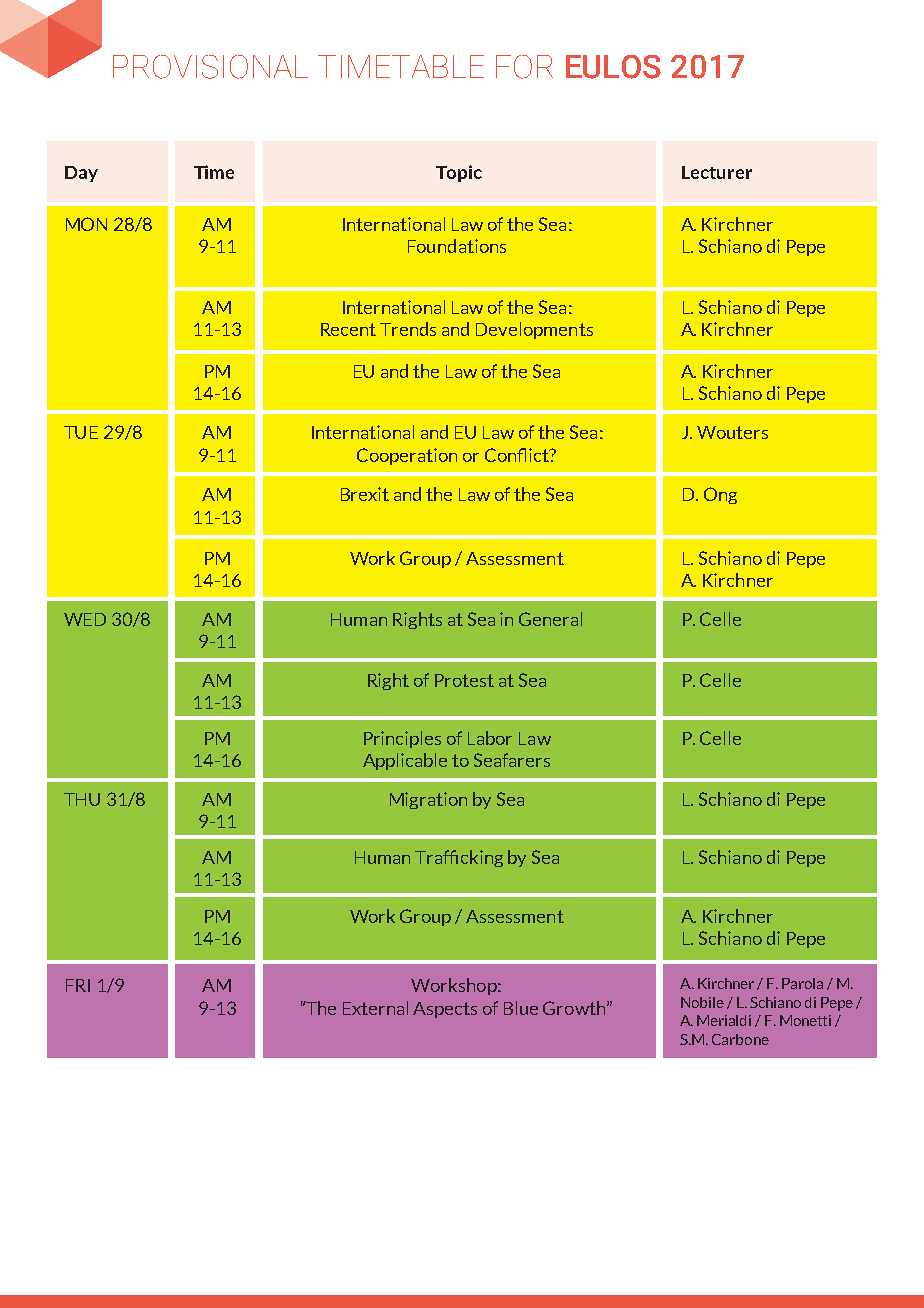 This document has width=924, height=1308. Describe the element at coordinates (375, 1008) in the document. I see `External` at that location.
